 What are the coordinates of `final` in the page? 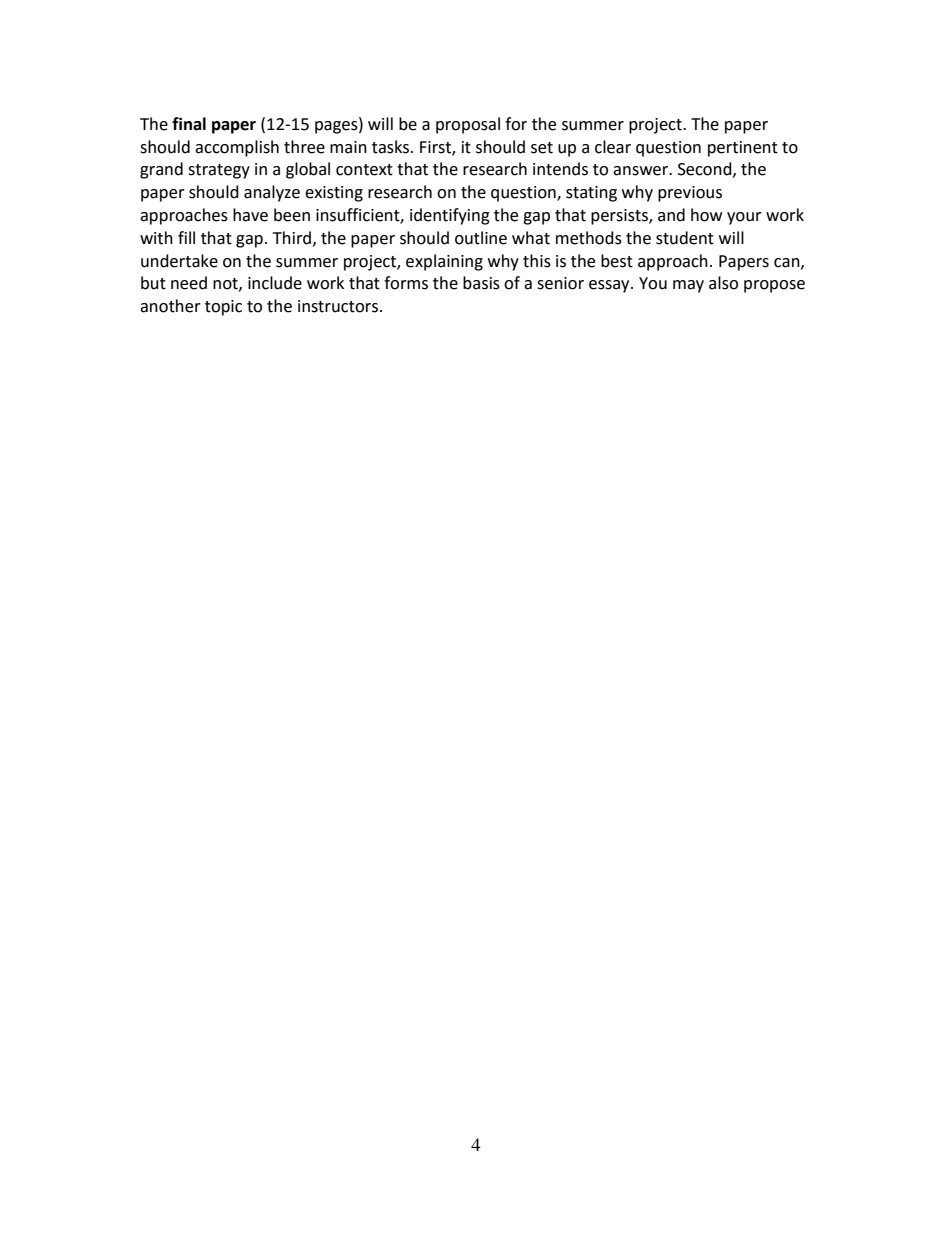 It's located at (189, 124).
